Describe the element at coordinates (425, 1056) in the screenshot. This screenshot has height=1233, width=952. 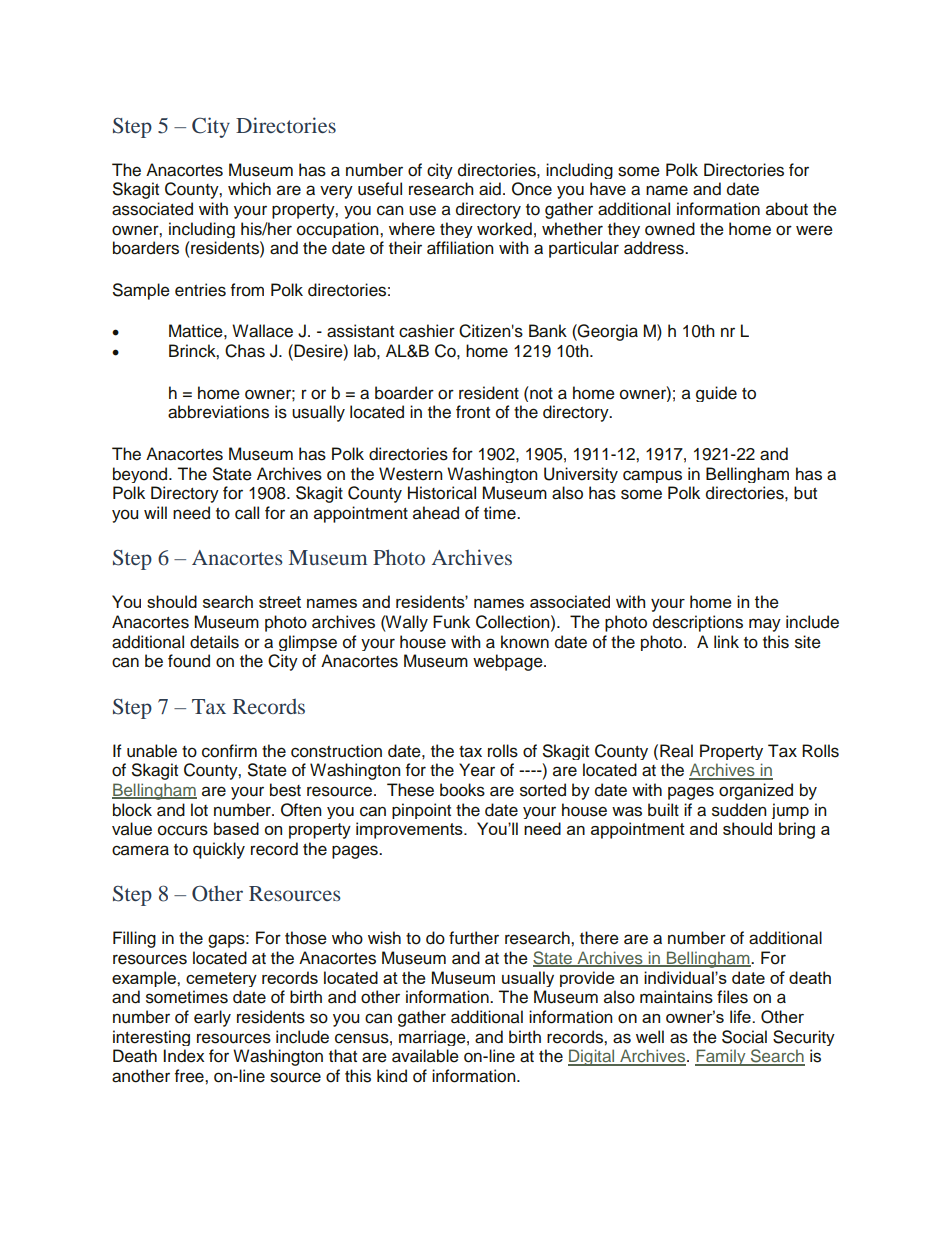
I see `available` at that location.
